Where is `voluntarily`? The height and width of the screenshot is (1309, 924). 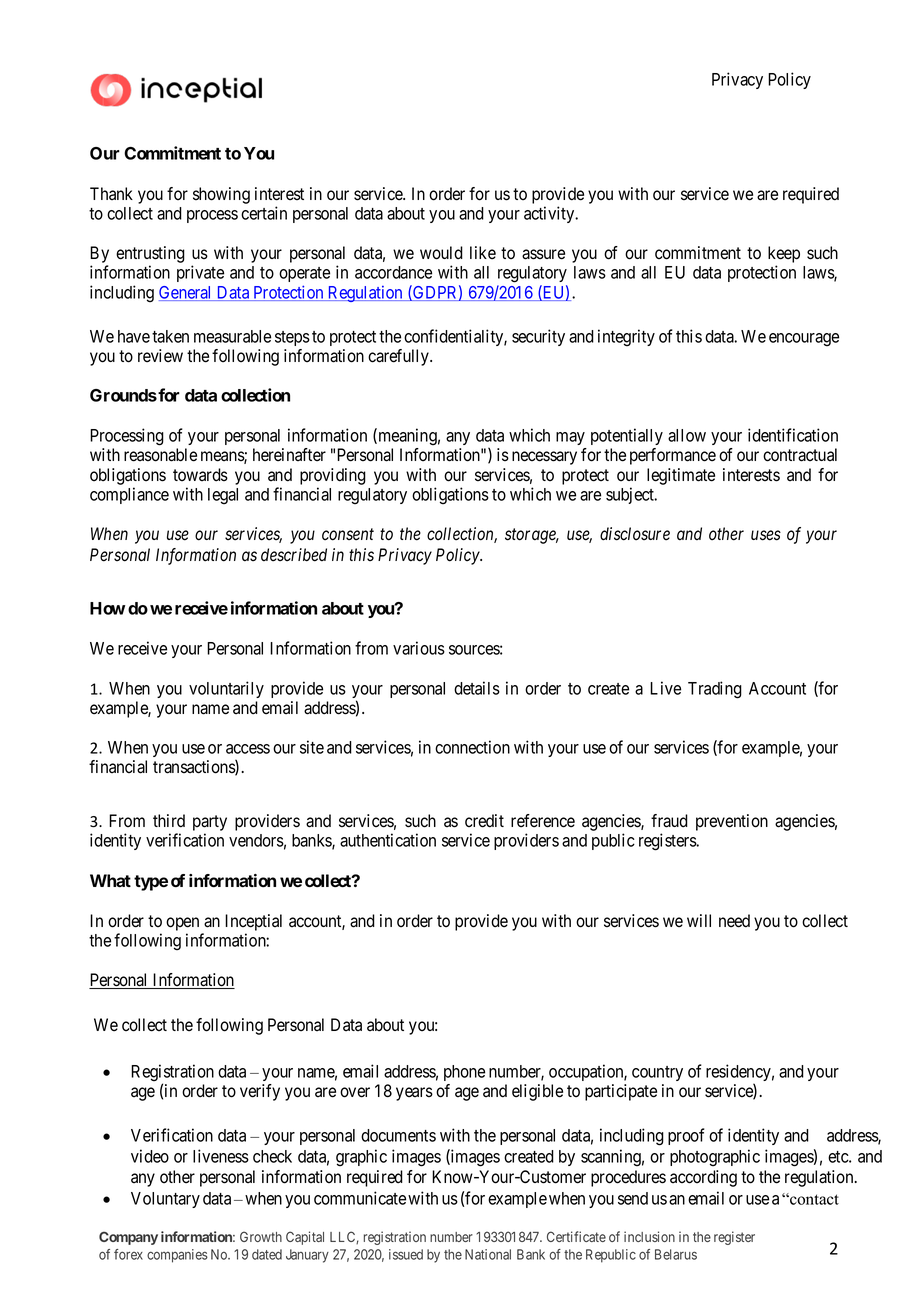
voluntarily is located at coordinates (226, 689).
